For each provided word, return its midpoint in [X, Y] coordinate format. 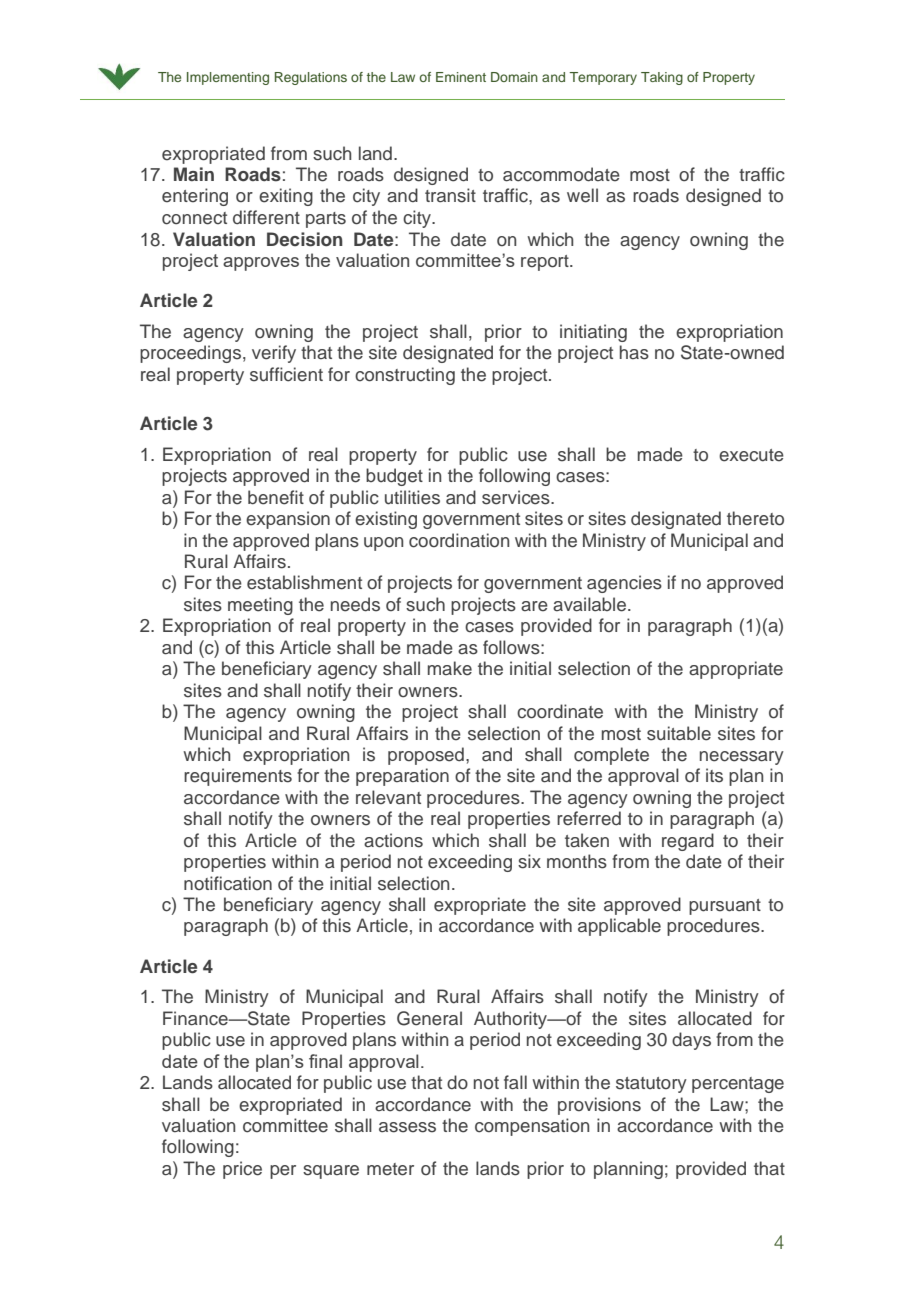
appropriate [736, 670]
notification [228, 883]
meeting [260, 606]
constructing [405, 376]
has [634, 352]
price [242, 1170]
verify [274, 354]
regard [688, 842]
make [450, 668]
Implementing [228, 78]
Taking [662, 78]
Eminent [461, 77]
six [529, 861]
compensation [532, 1127]
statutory [651, 1085]
